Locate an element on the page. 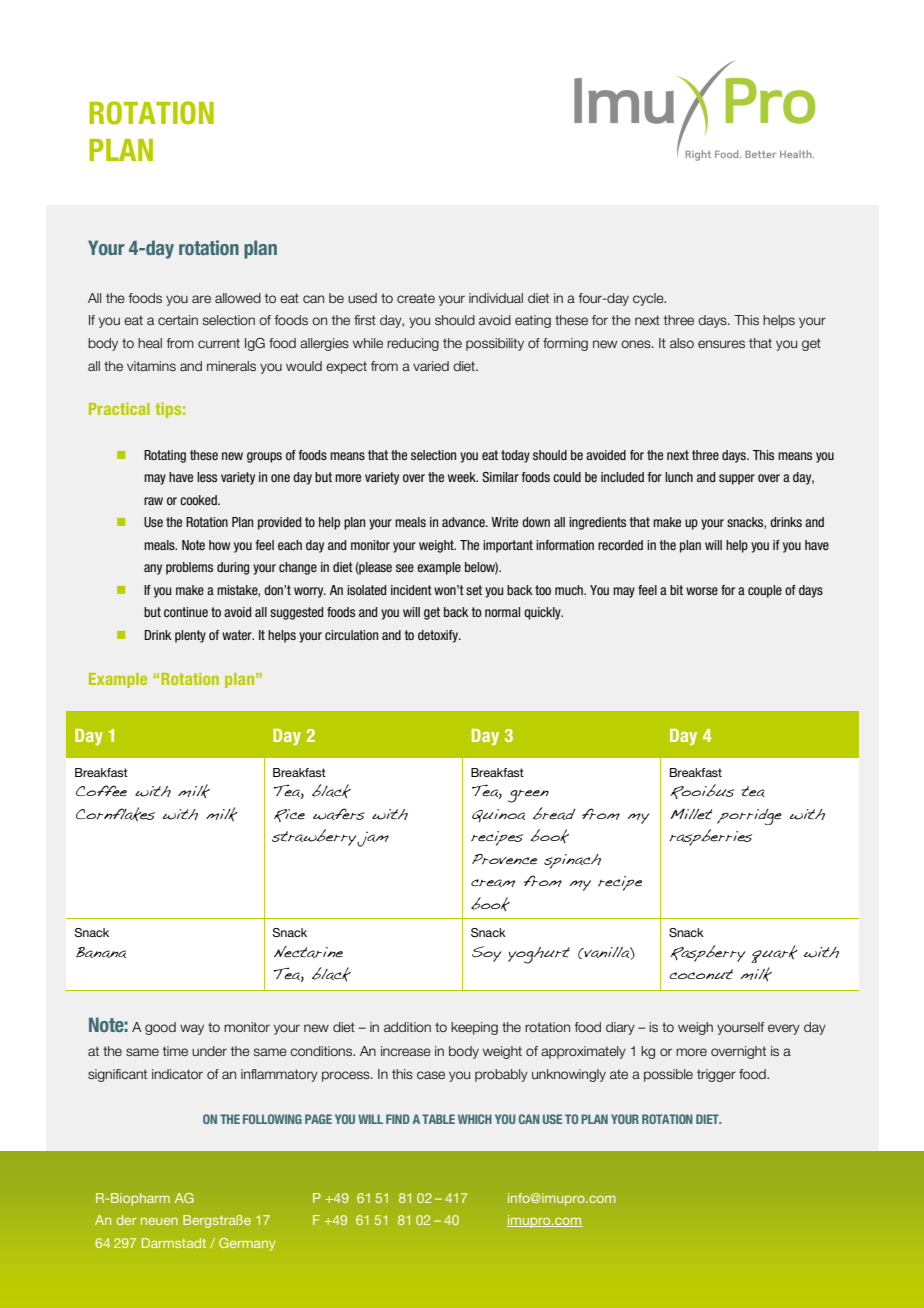 This image has width=924, height=1308. Banana is located at coordinates (101, 952).
